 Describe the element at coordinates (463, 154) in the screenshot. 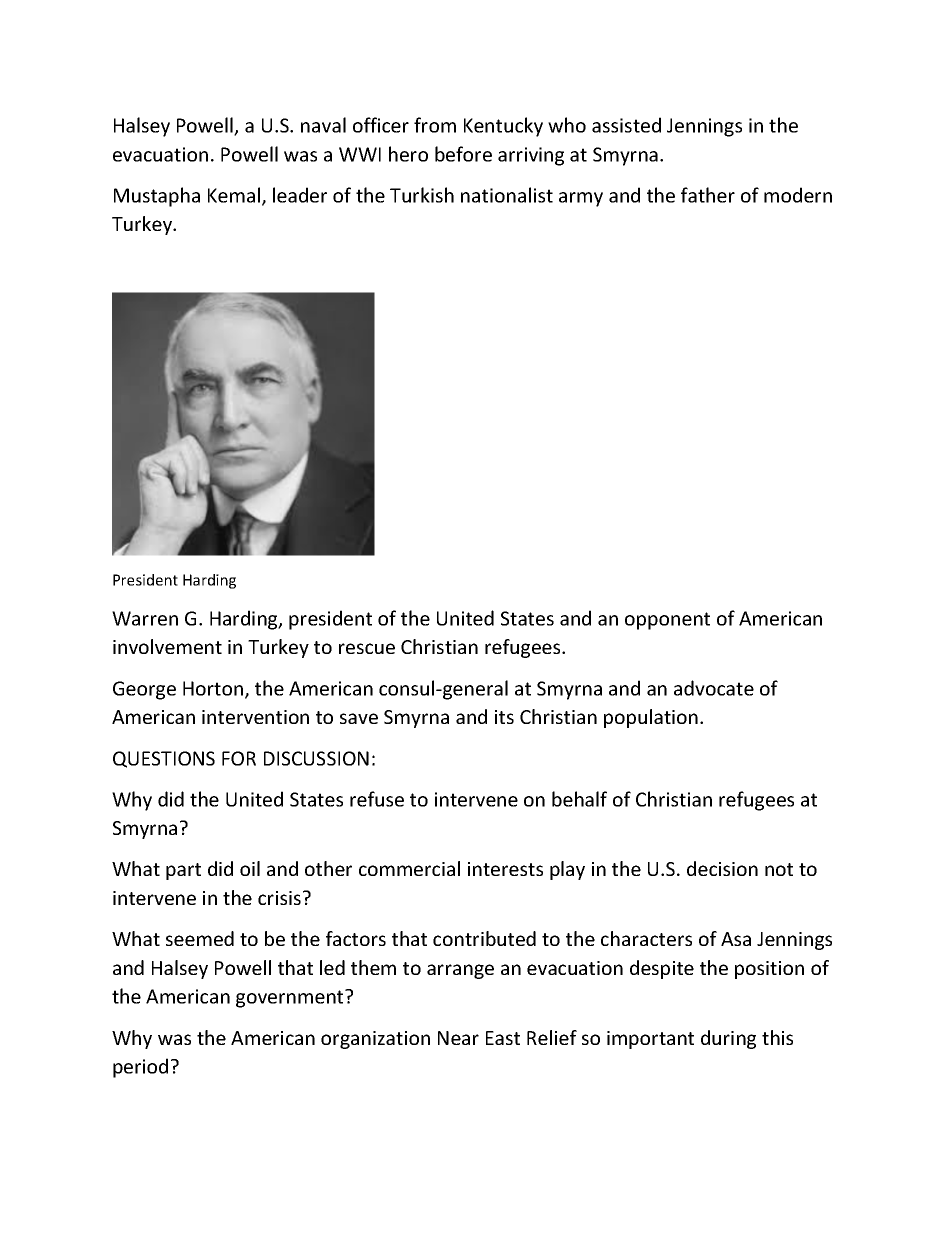

I see `before` at that location.
